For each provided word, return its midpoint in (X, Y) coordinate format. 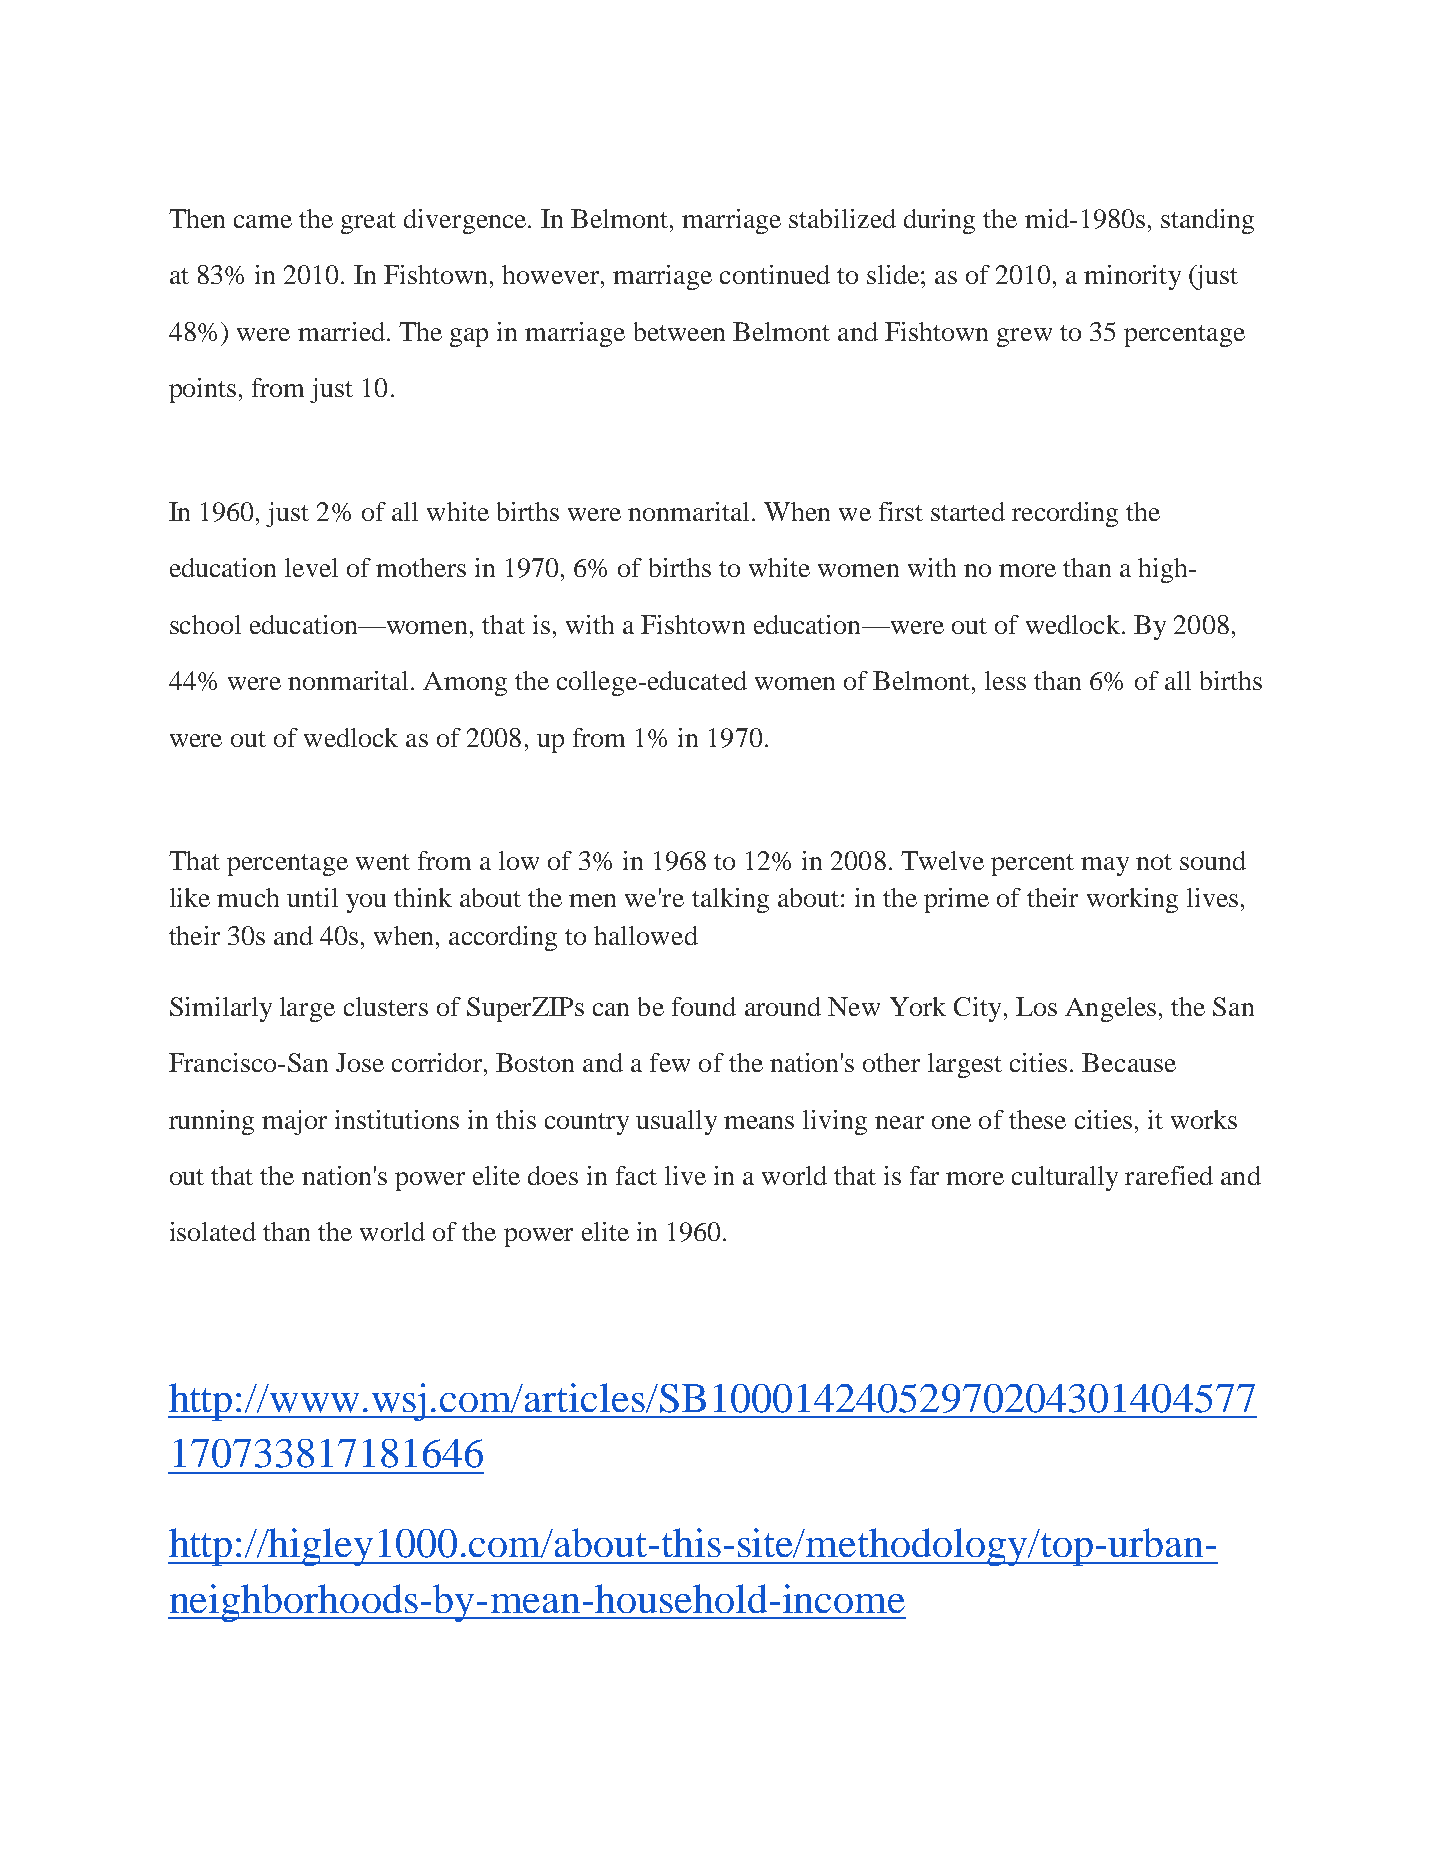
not (1154, 862)
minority (1132, 277)
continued (775, 274)
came (263, 221)
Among (465, 684)
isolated (213, 1231)
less (1005, 680)
